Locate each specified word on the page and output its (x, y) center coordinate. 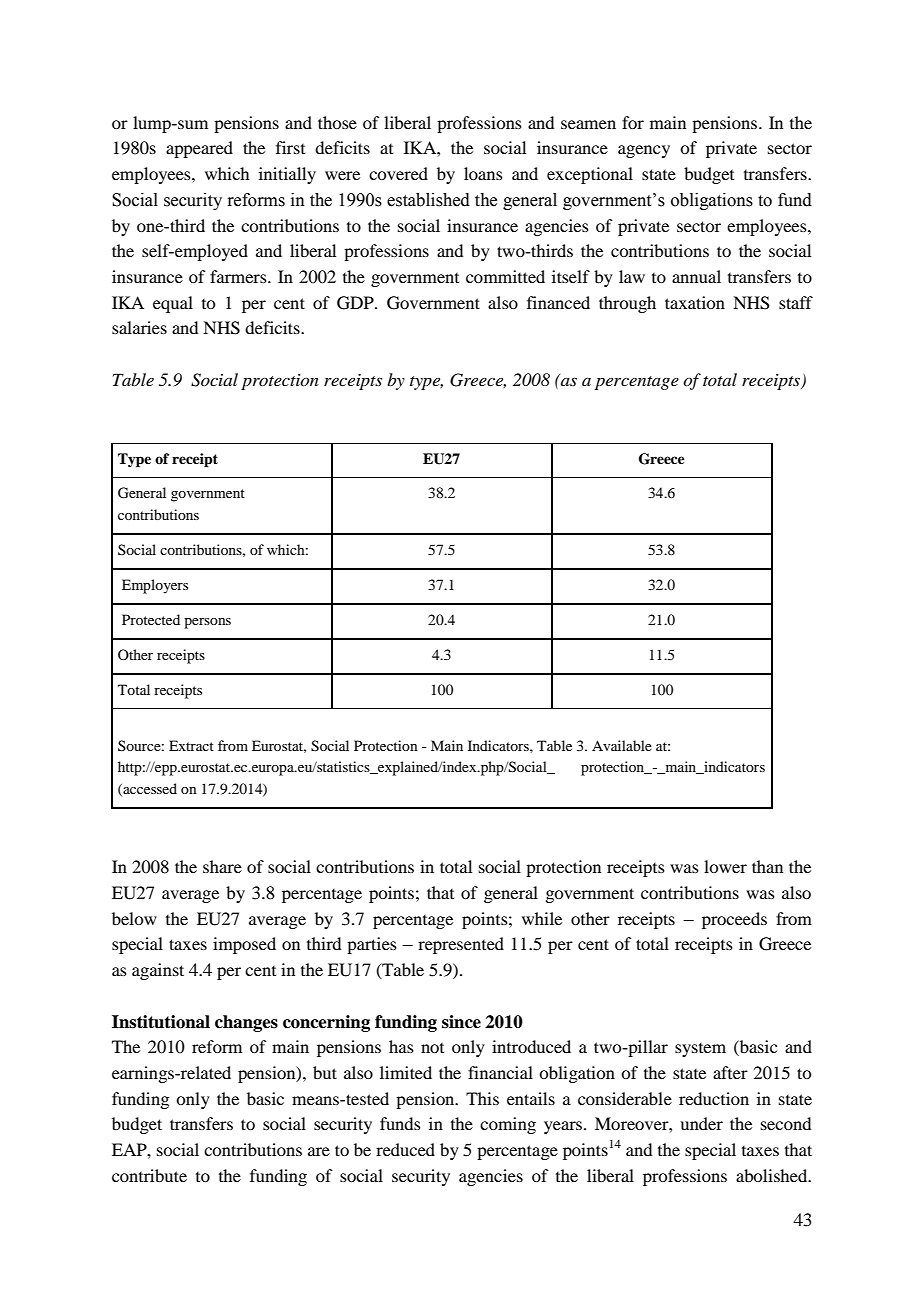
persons (207, 623)
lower (725, 866)
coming (508, 1125)
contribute (149, 1175)
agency (644, 151)
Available (622, 745)
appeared (199, 149)
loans (483, 173)
